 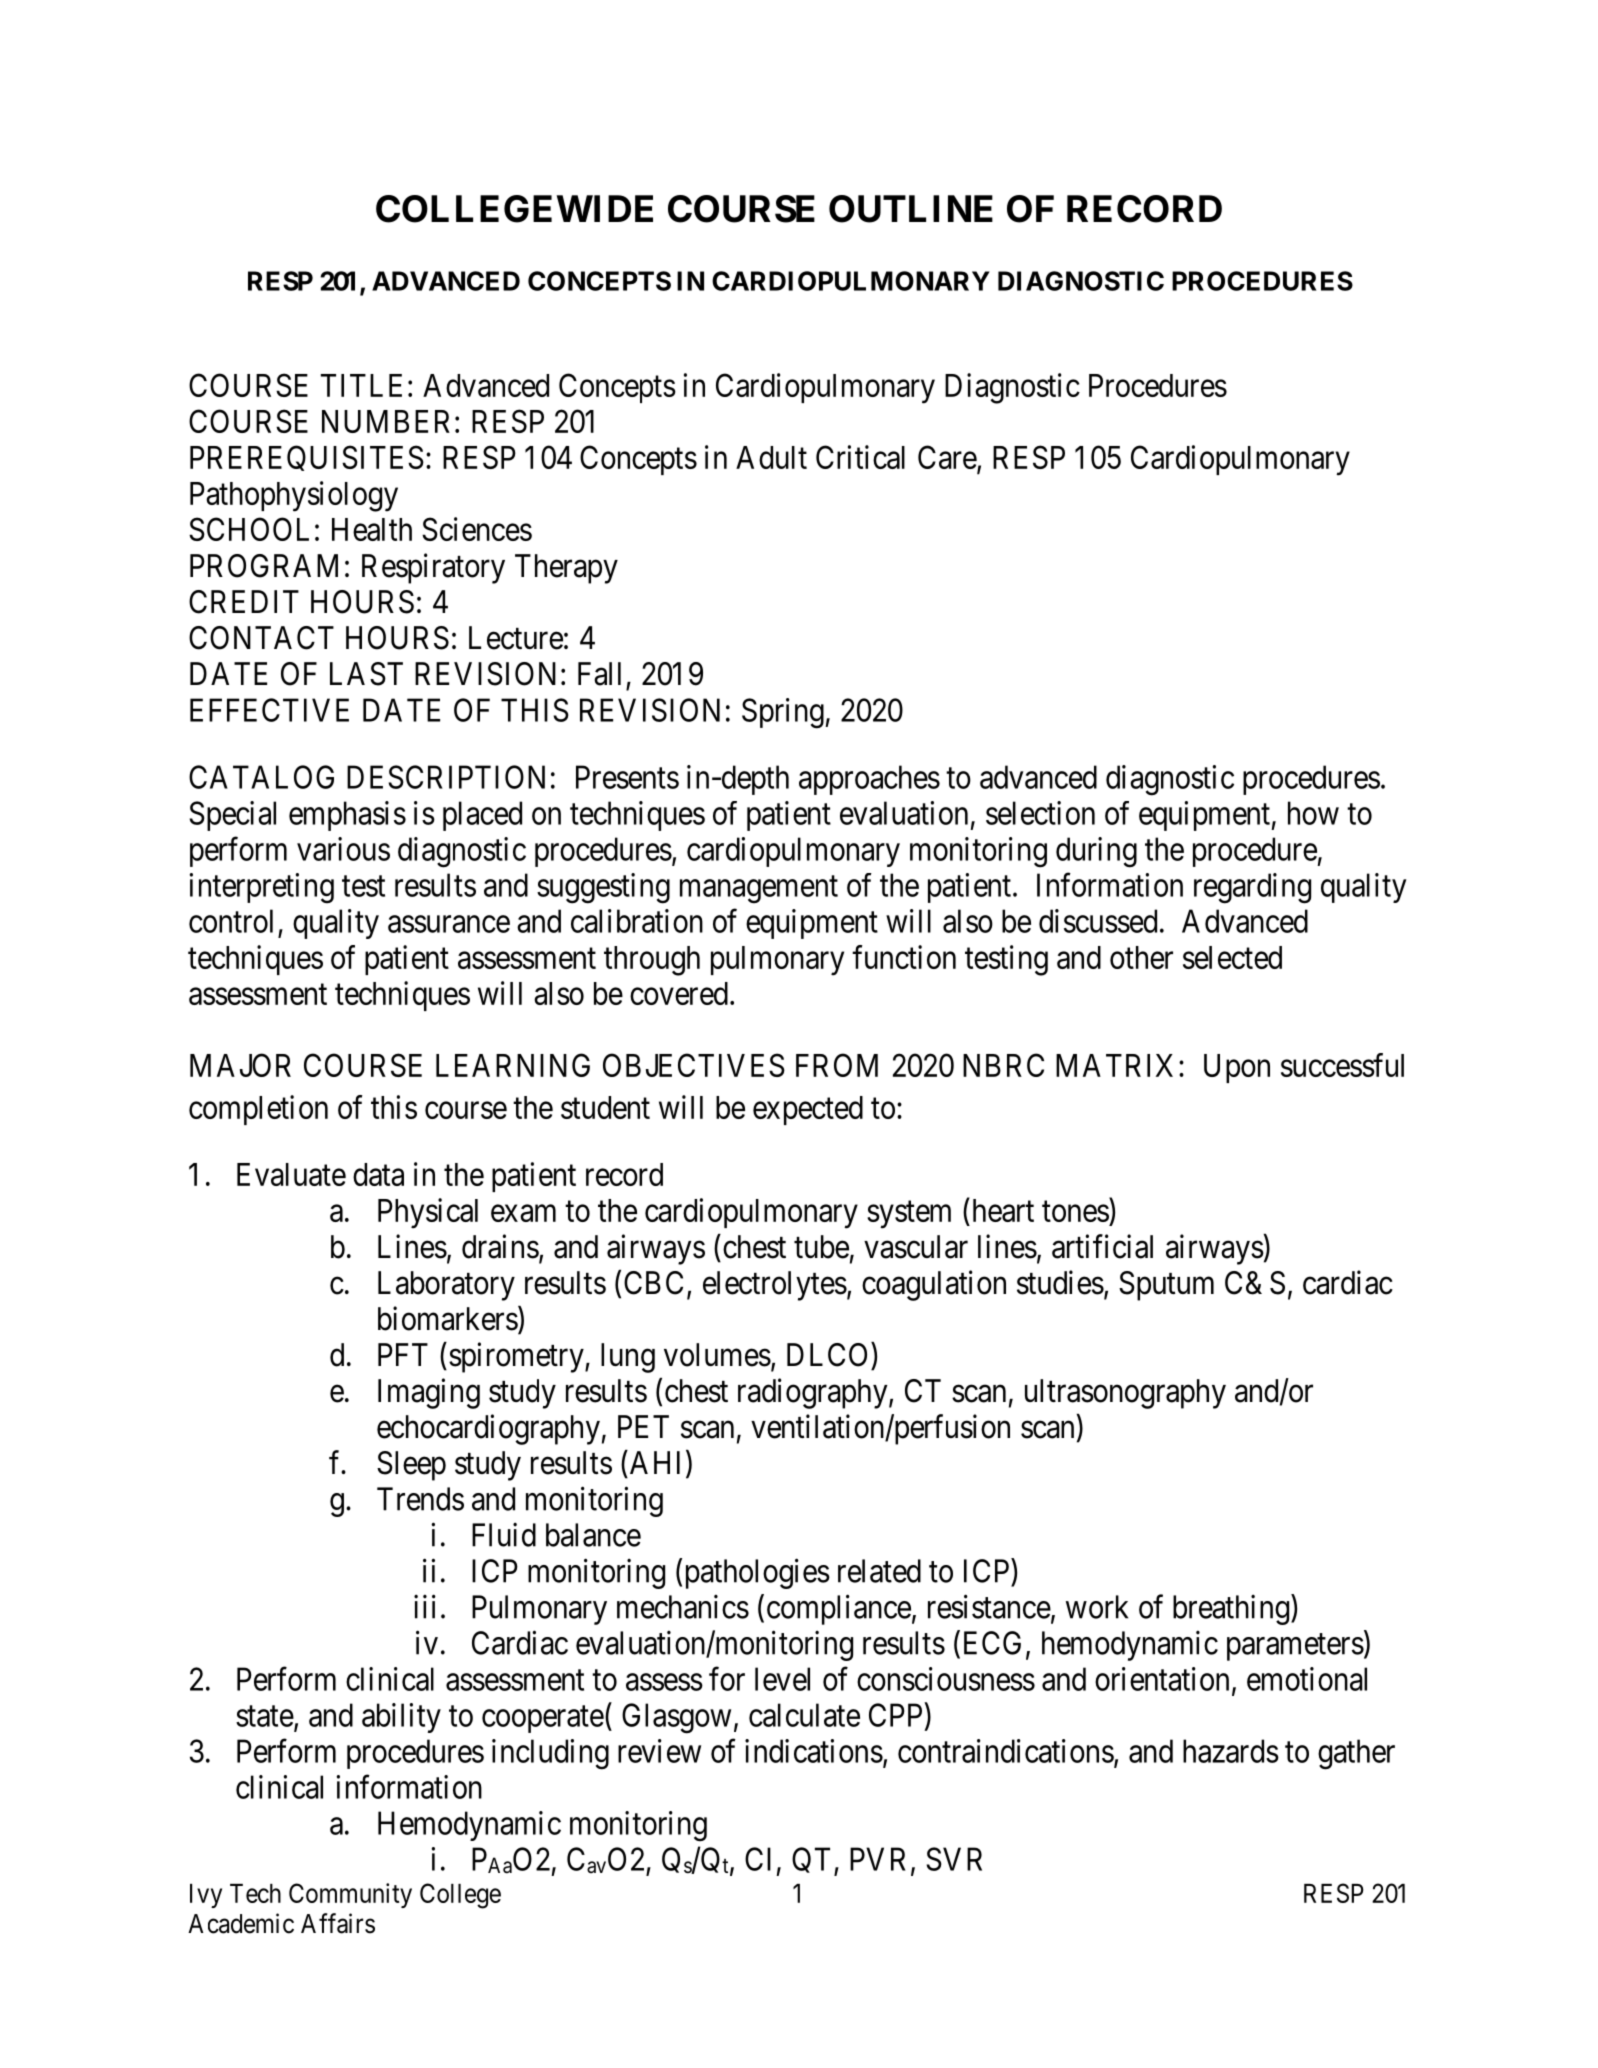 What do you see at coordinates (881, 1860) in the image?
I see `PVR` at bounding box center [881, 1860].
